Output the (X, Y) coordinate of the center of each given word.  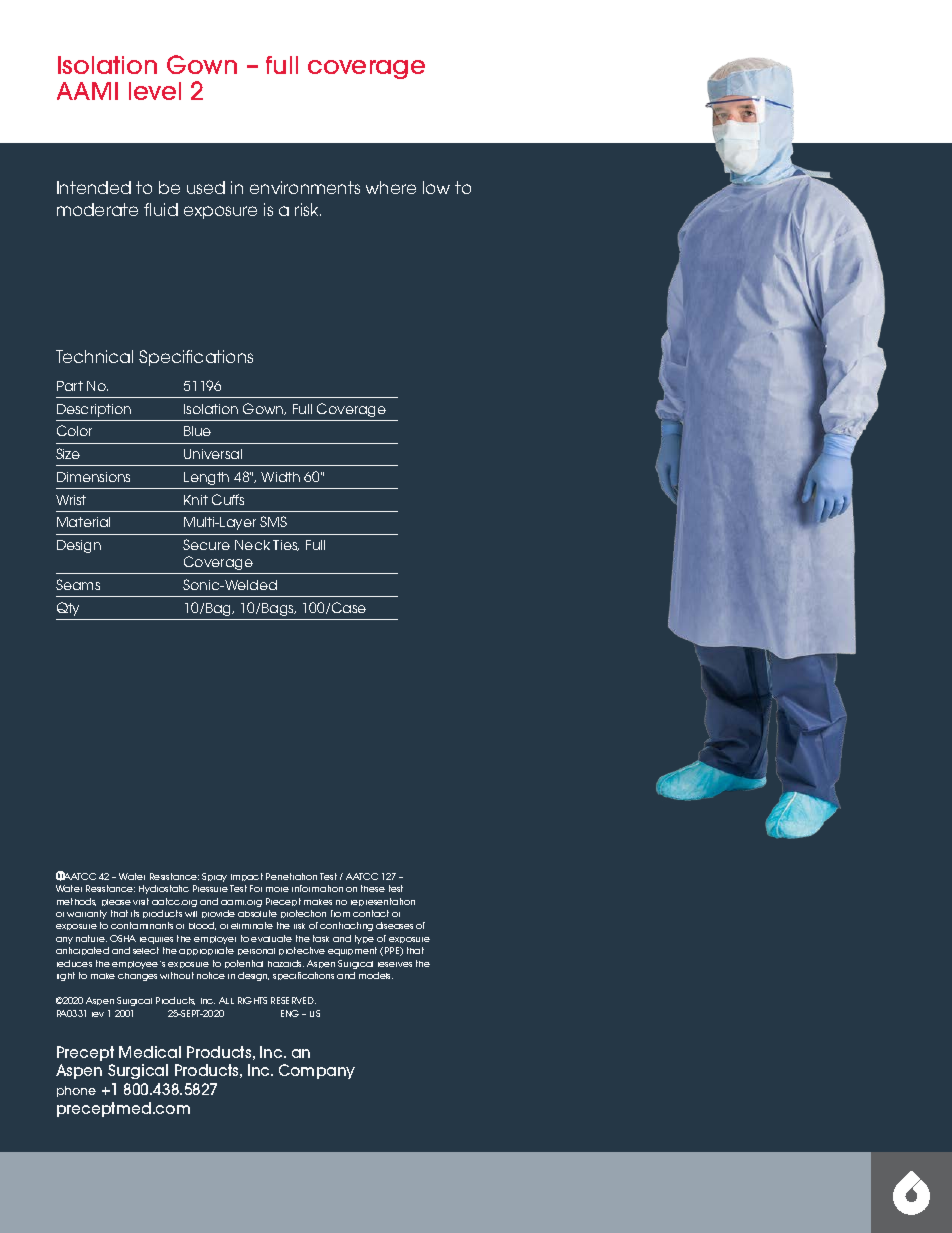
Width (280, 477)
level (155, 91)
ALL (226, 1000)
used (206, 187)
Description (94, 410)
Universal (213, 454)
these (373, 888)
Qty (68, 609)
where (391, 187)
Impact (247, 877)
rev (98, 1014)
